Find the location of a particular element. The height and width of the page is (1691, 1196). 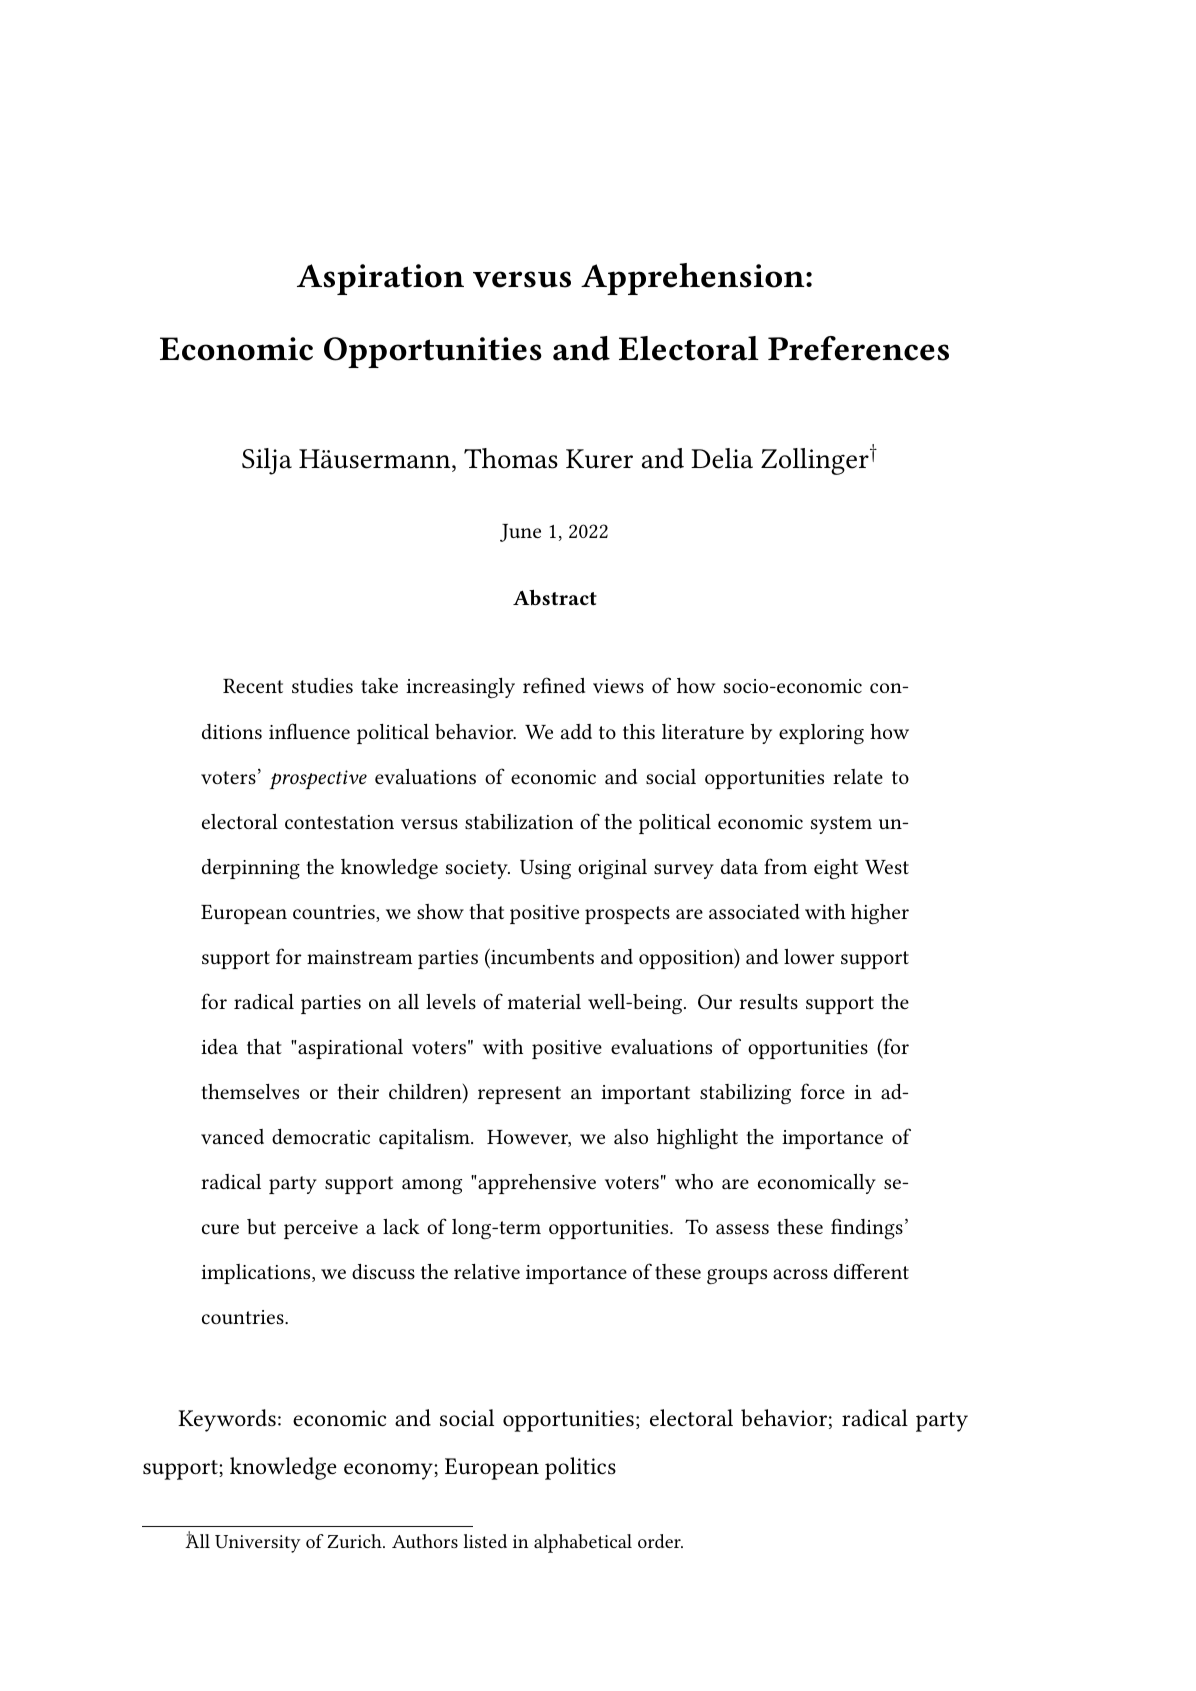

lower is located at coordinates (809, 956).
